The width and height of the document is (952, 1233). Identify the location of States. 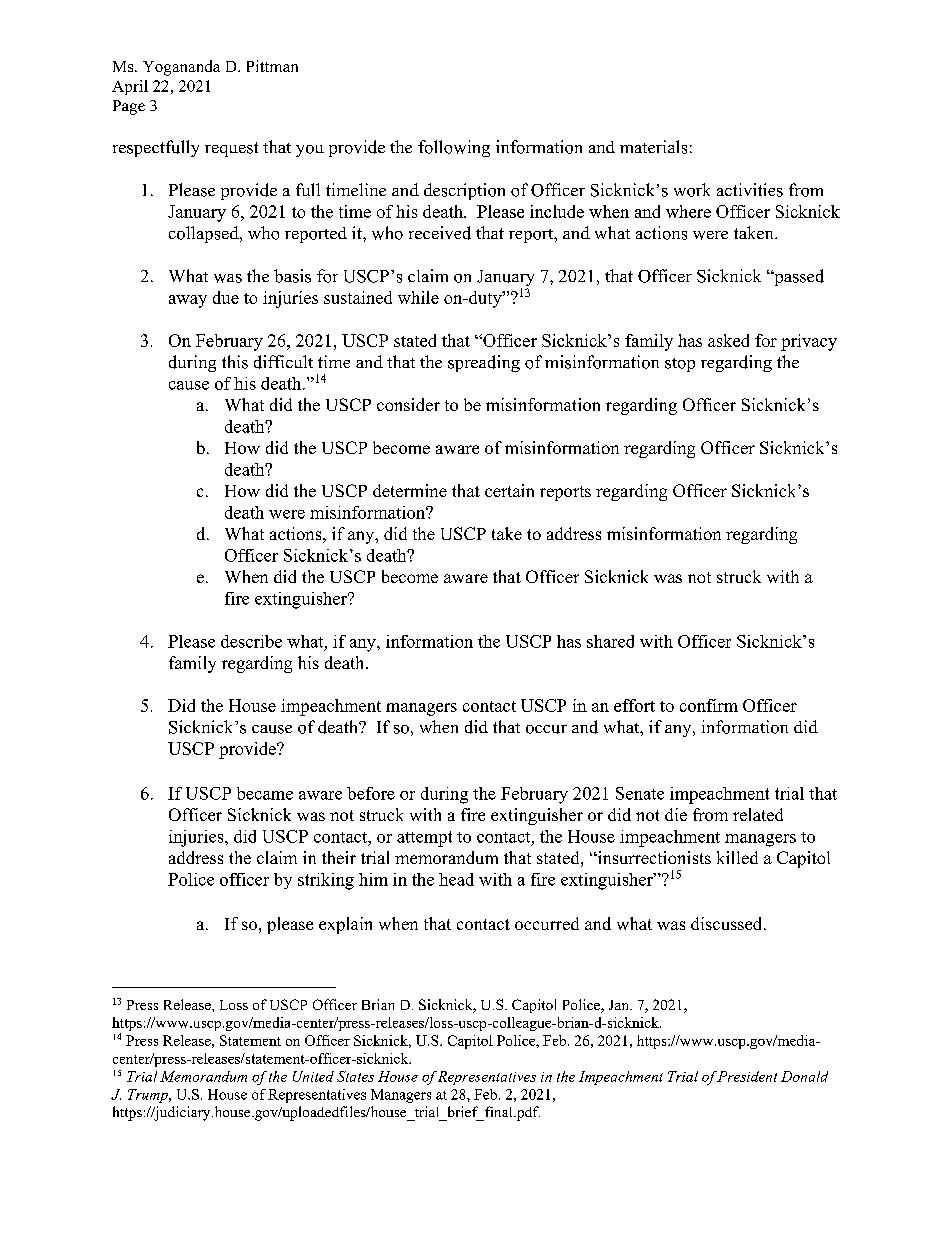
(355, 1076).
